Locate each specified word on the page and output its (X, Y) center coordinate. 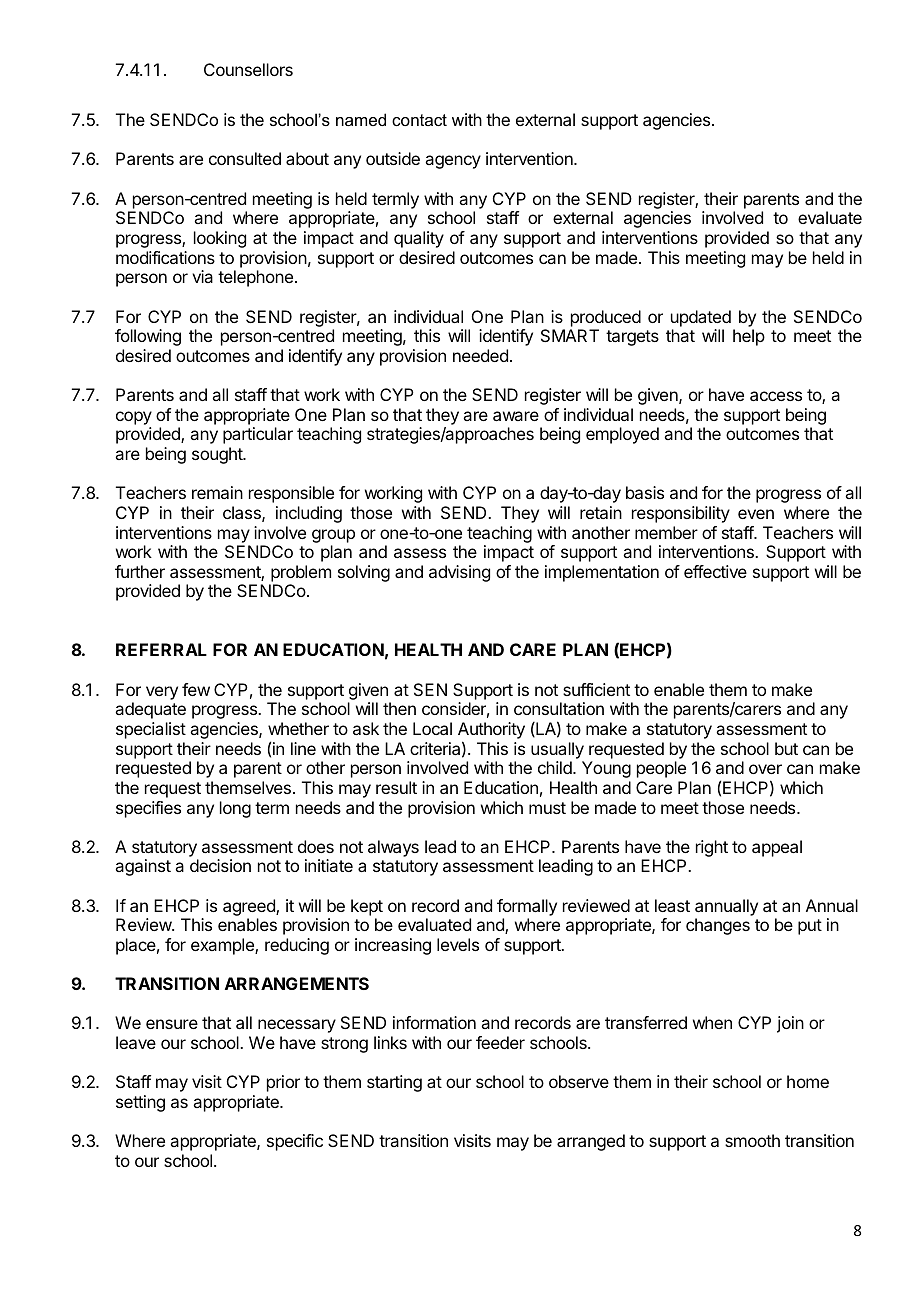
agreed (250, 907)
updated (701, 318)
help (749, 337)
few (196, 689)
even (756, 514)
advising (459, 573)
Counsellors (248, 69)
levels (458, 944)
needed (480, 355)
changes (718, 926)
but (786, 748)
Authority (491, 732)
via (202, 276)
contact (419, 120)
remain (217, 492)
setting (140, 1103)
